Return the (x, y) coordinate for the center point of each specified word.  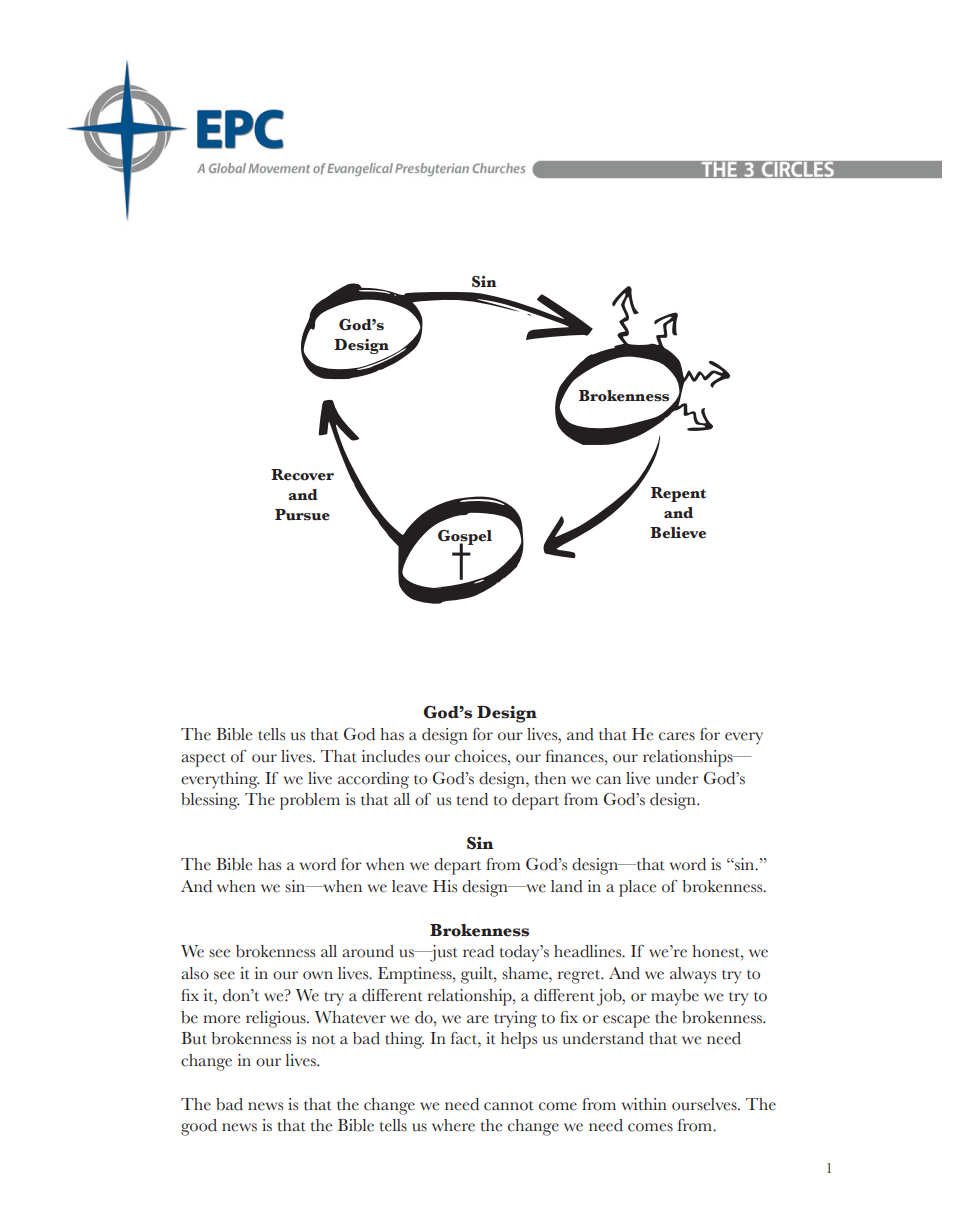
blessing (210, 801)
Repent (678, 494)
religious (277, 1019)
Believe (678, 533)
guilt (478, 975)
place (637, 888)
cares (677, 736)
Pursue (302, 515)
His (445, 886)
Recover (302, 475)
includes (391, 756)
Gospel (465, 538)
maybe (675, 997)
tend (472, 799)
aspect (203, 760)
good (199, 1127)
